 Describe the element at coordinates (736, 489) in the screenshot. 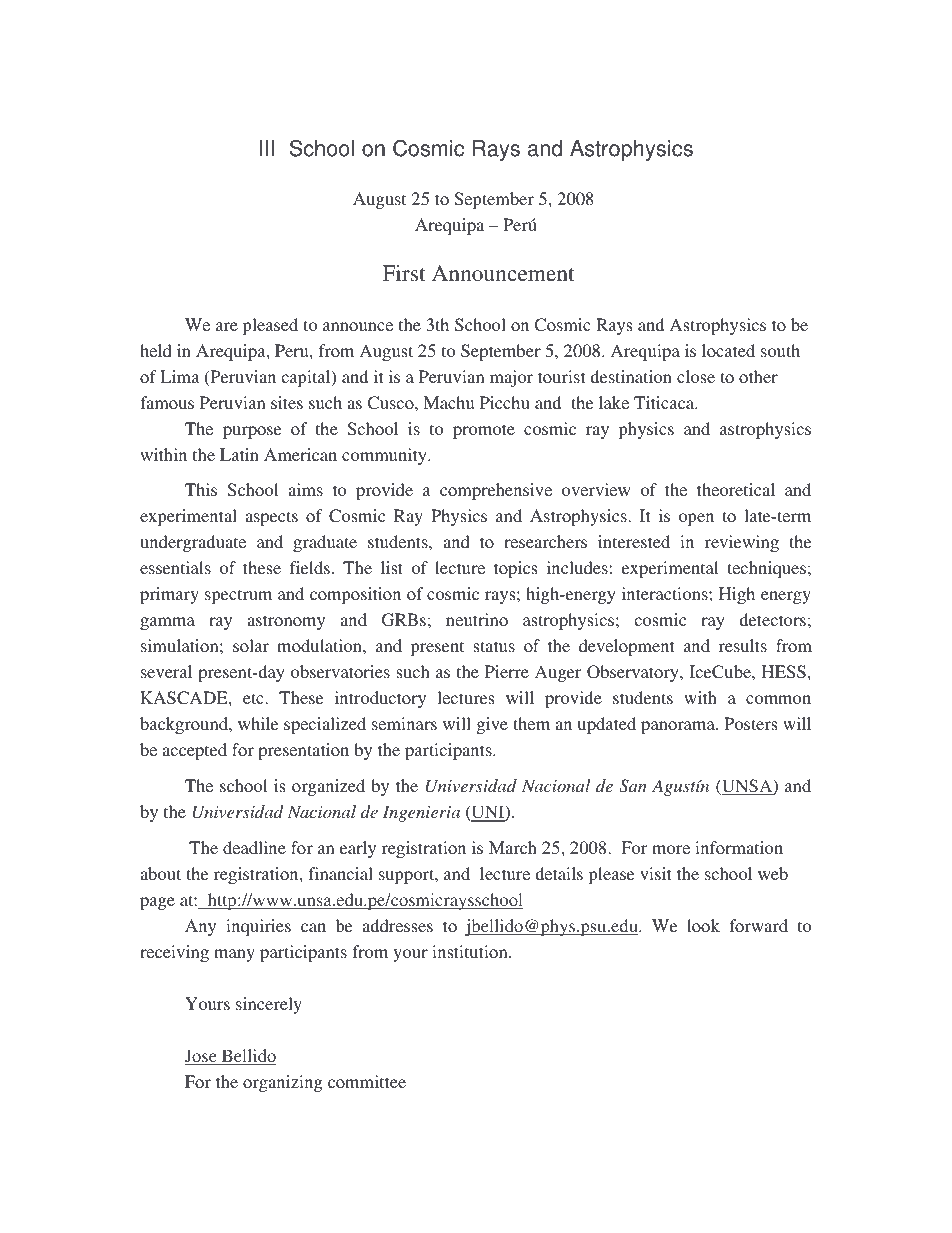

I see `theoretical` at that location.
